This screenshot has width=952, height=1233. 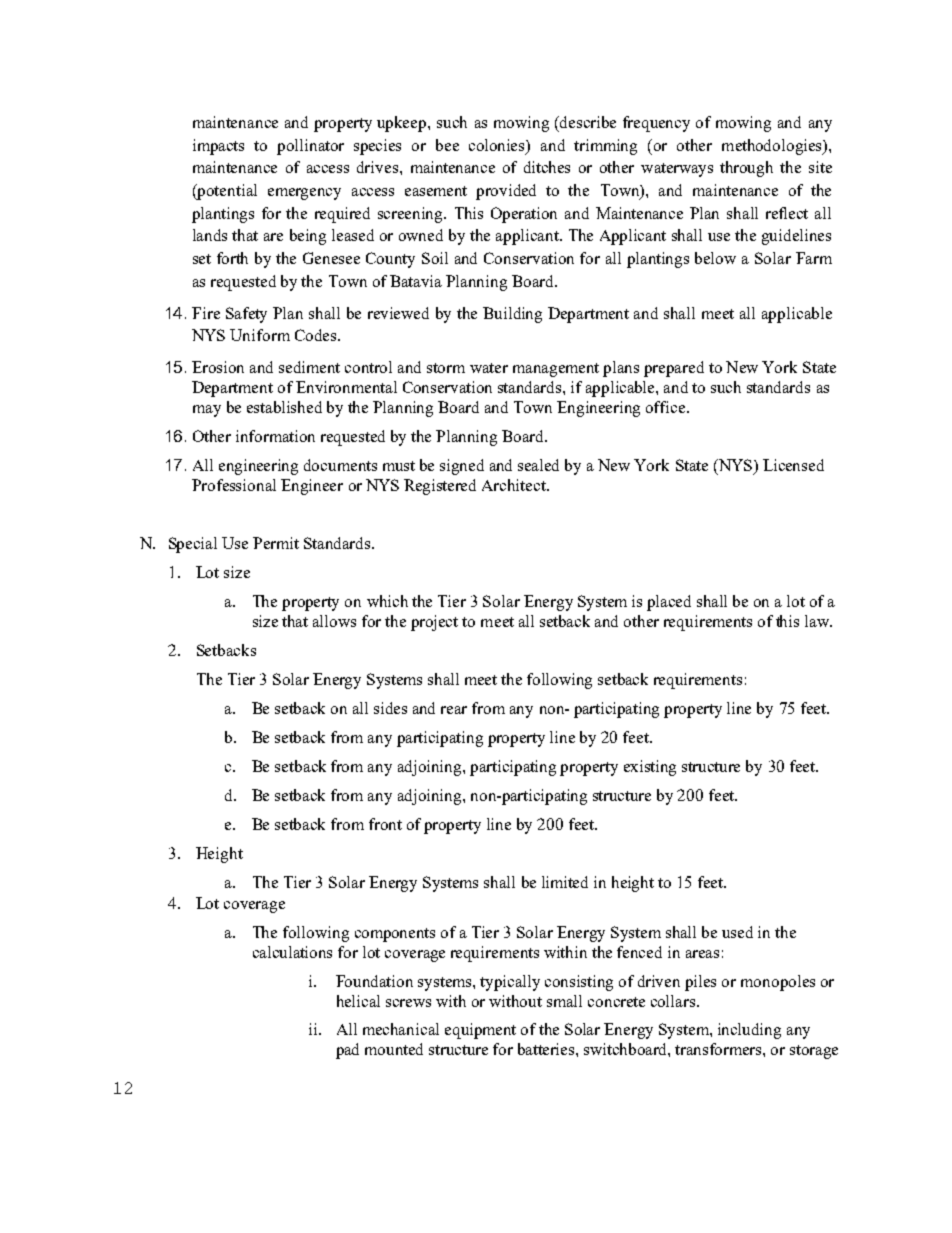 I want to click on placed, so click(x=669, y=603).
